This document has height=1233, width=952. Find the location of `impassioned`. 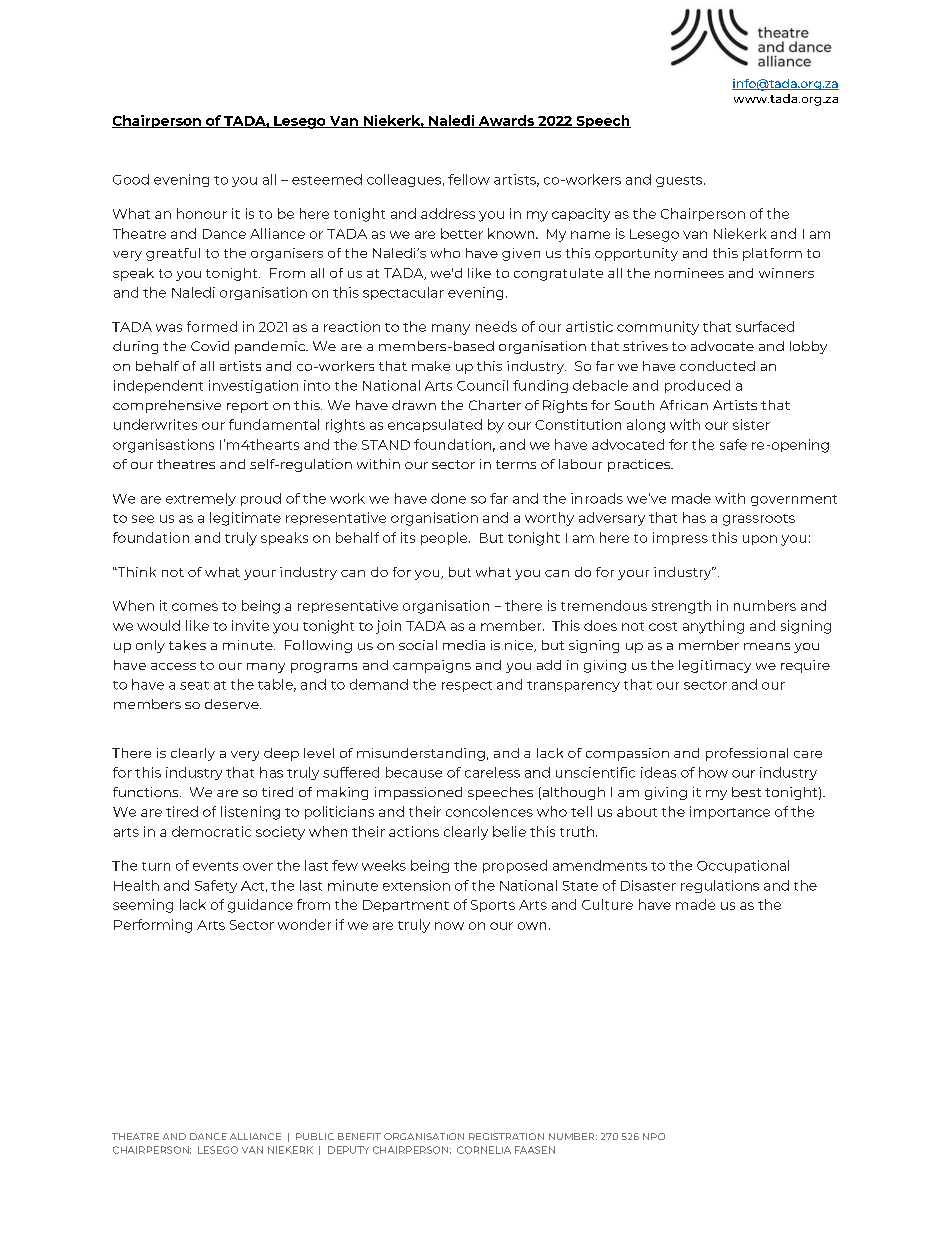

impassioned is located at coordinates (418, 793).
